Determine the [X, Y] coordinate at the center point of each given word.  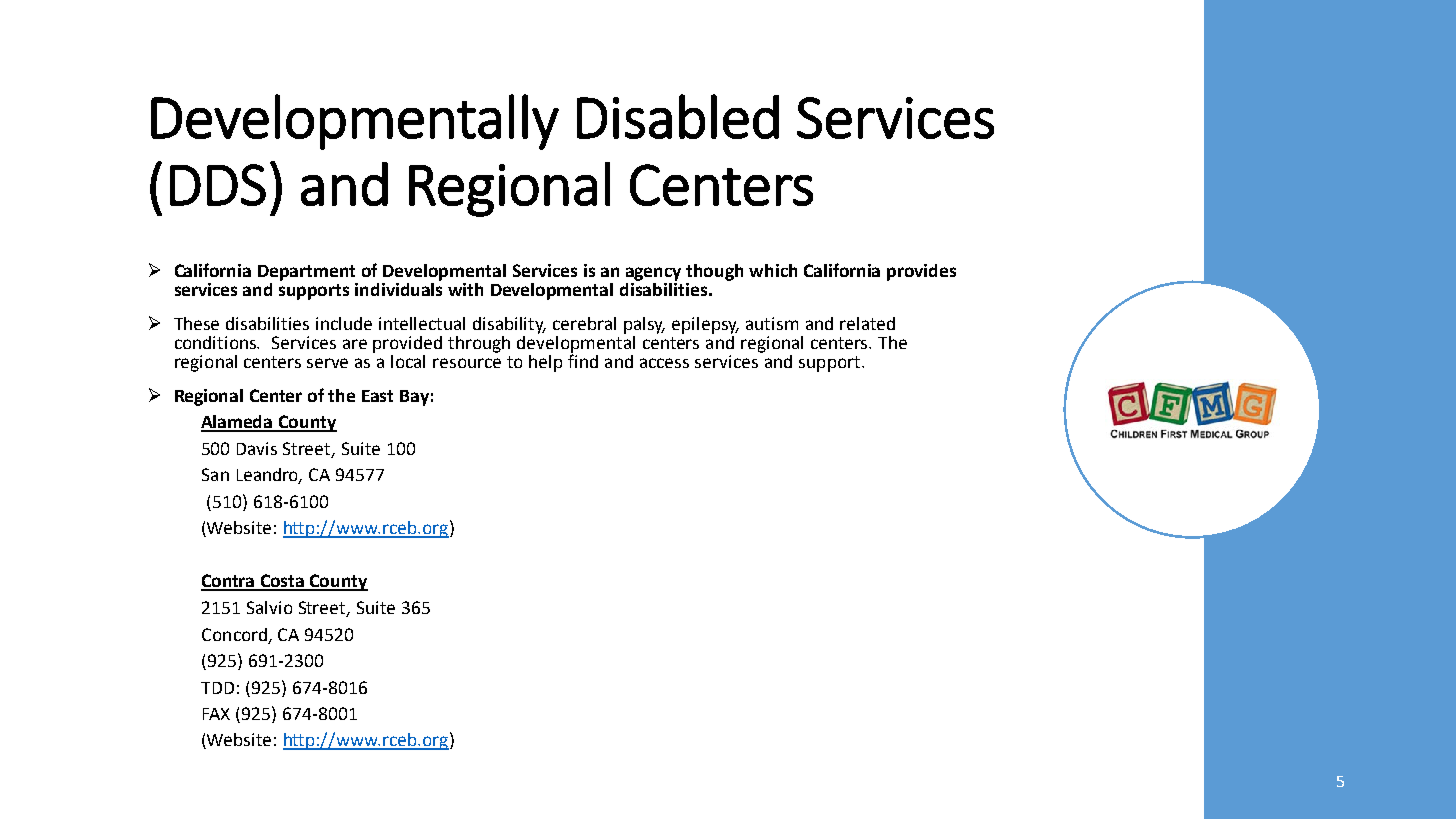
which [773, 270]
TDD [217, 688]
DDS [218, 185]
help [545, 363]
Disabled [678, 116]
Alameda [238, 423]
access [664, 363]
